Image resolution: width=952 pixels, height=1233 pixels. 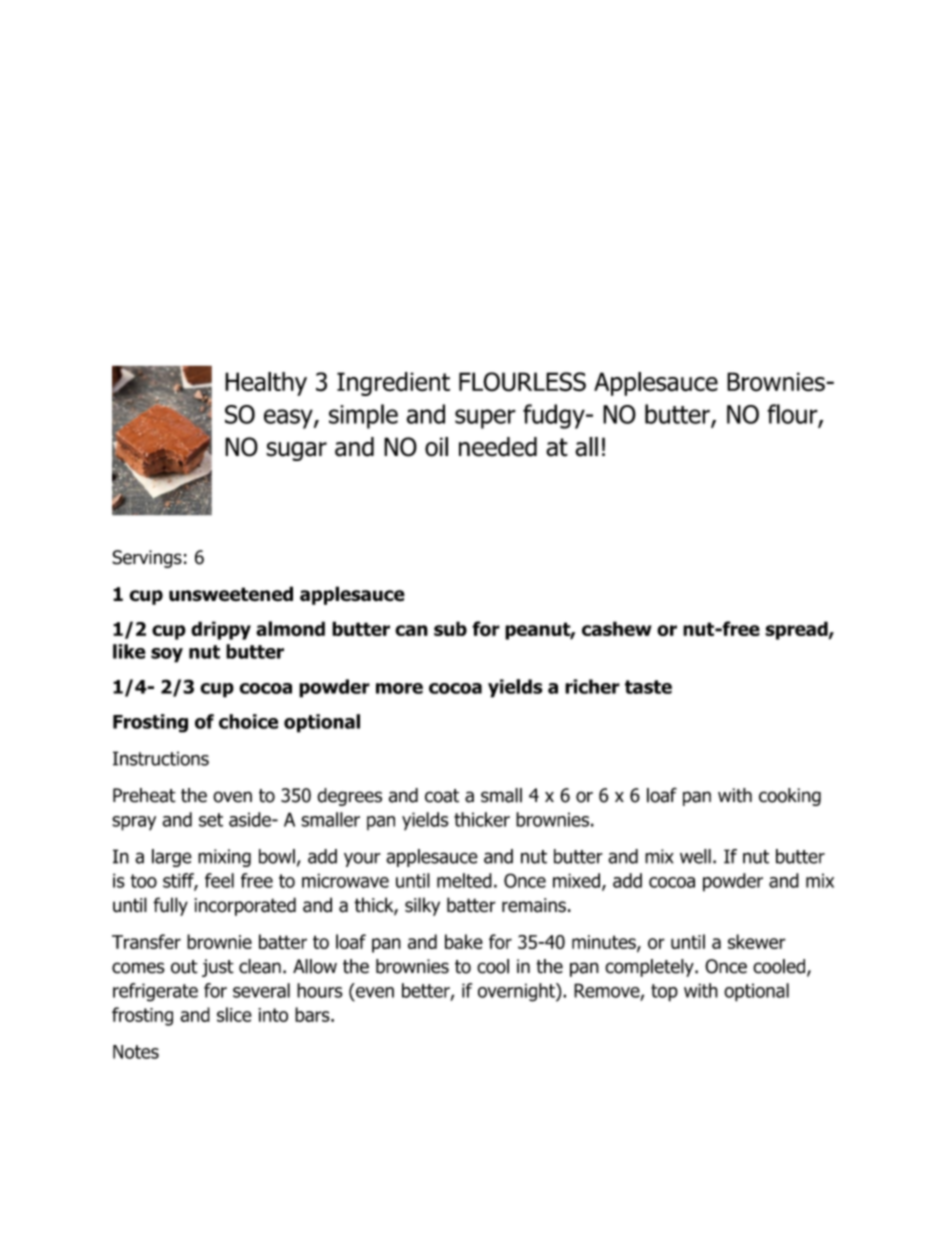 What do you see at coordinates (221, 630) in the page?
I see `drippy` at bounding box center [221, 630].
